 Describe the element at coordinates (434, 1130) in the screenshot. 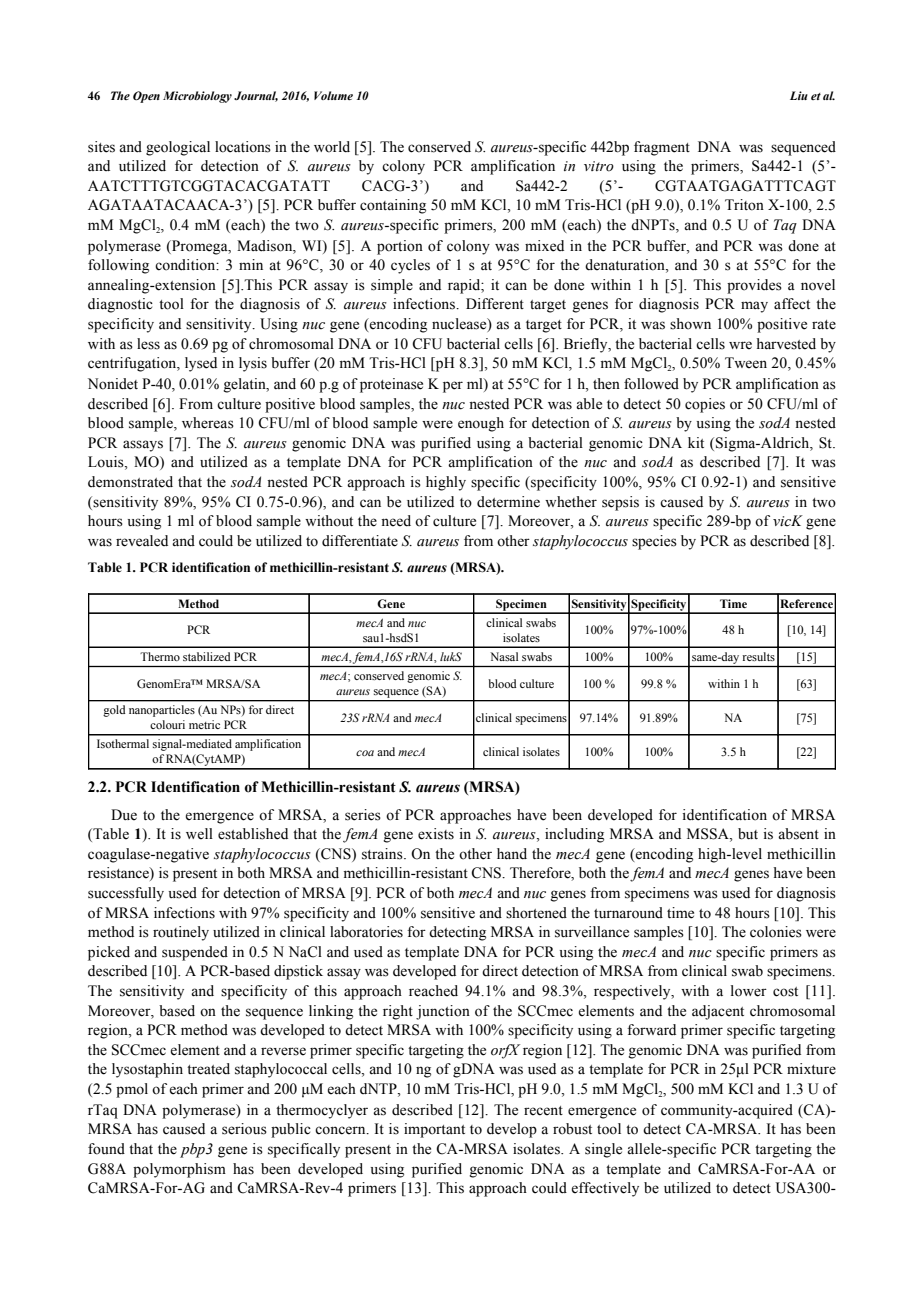

I see `important` at that location.
